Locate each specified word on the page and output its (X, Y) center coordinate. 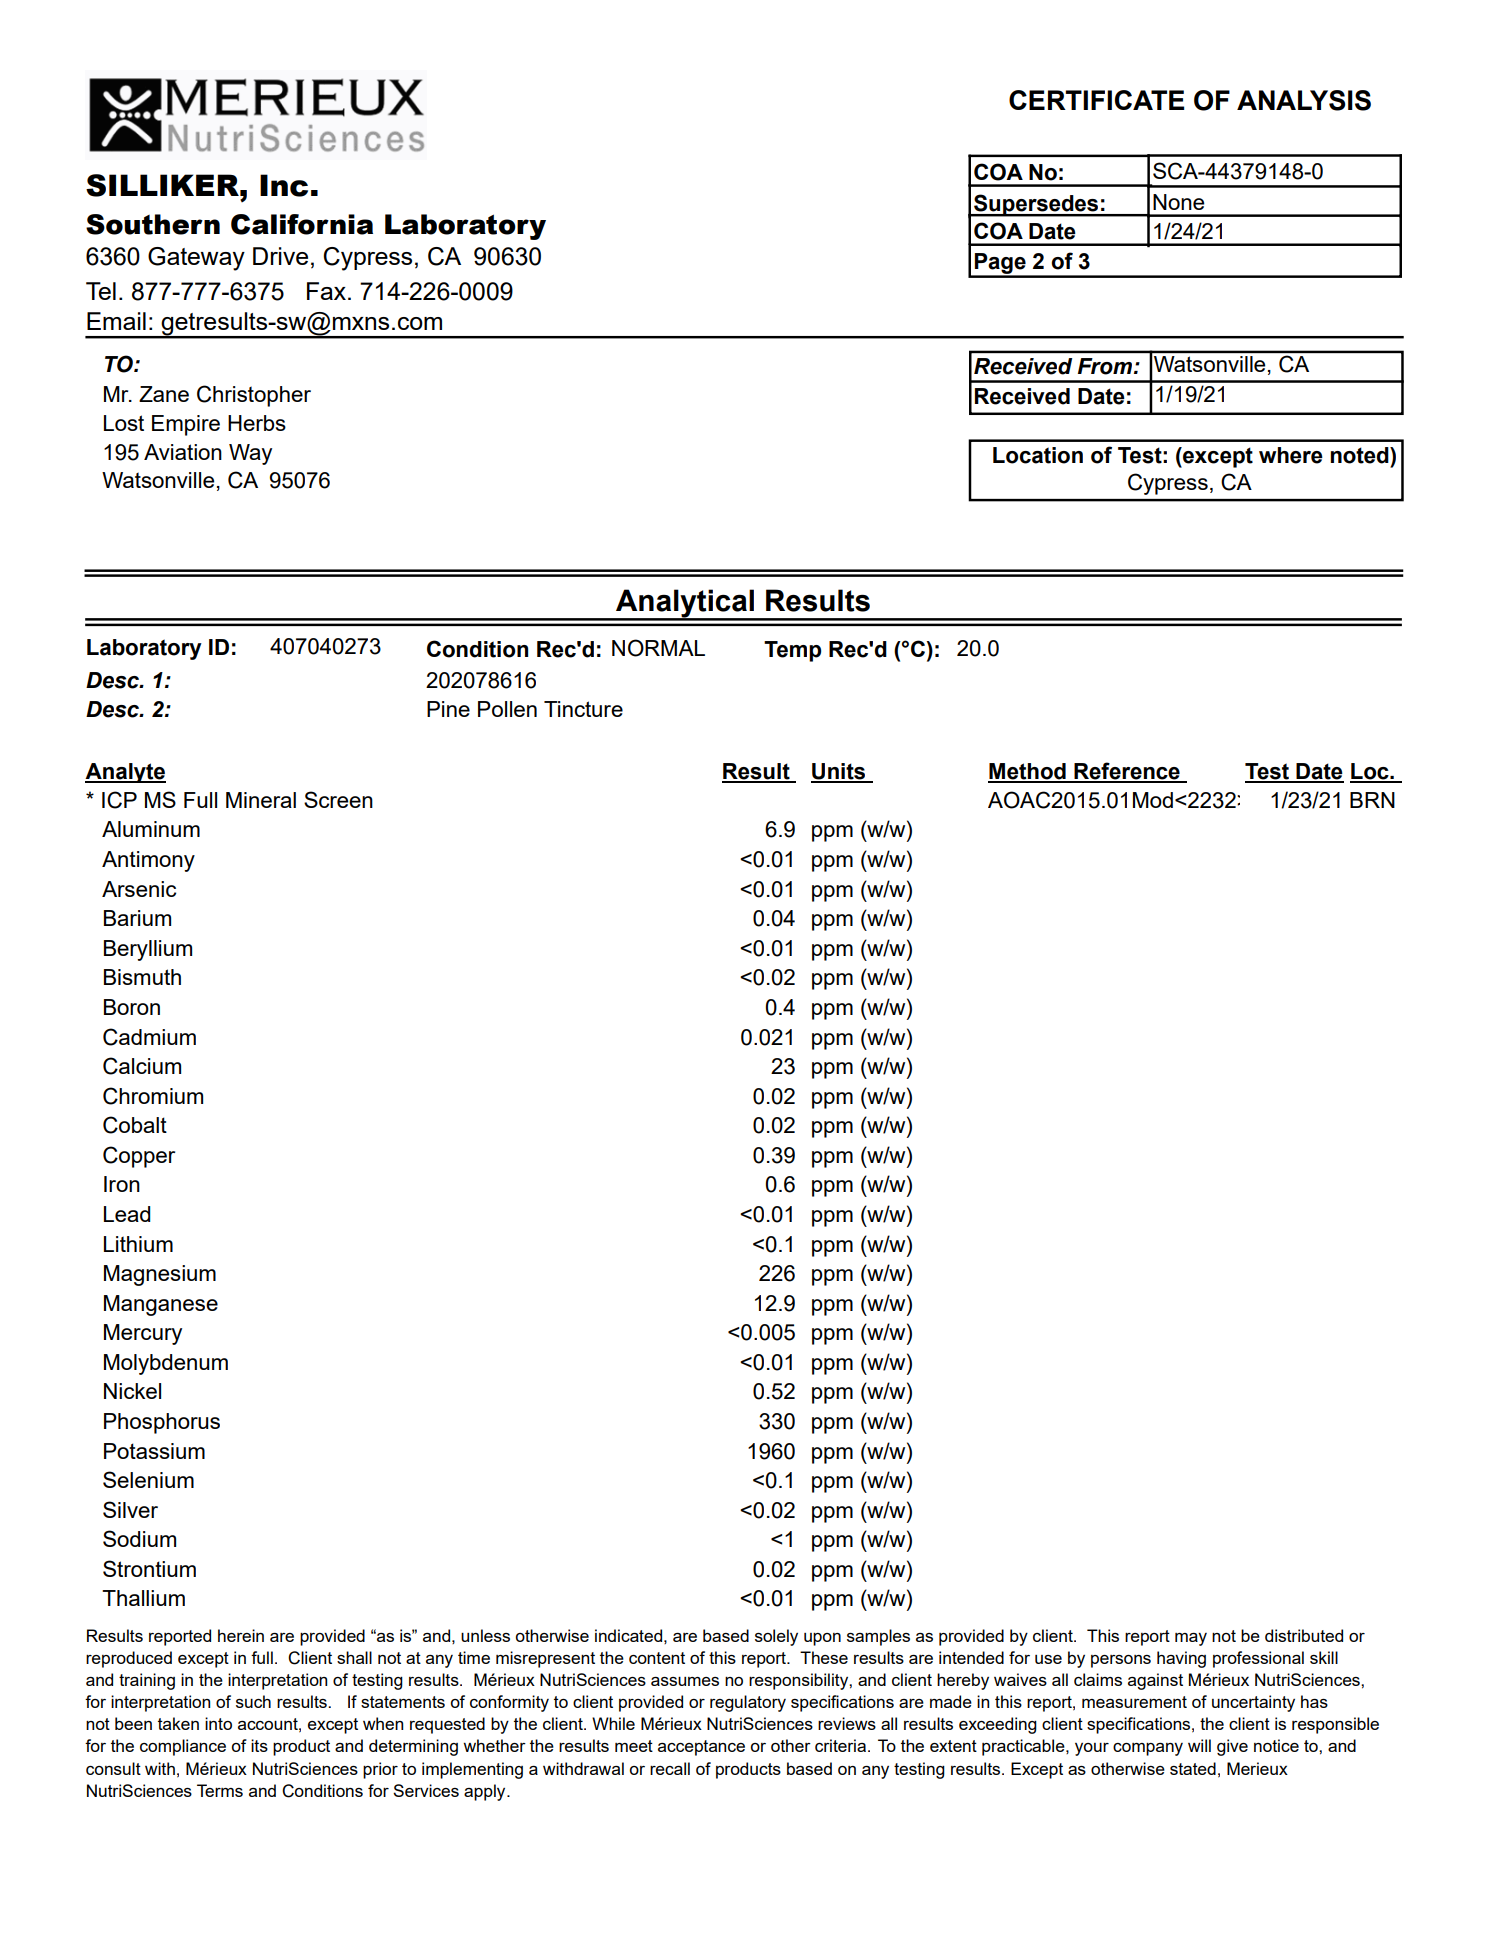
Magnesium (160, 1275)
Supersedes (1036, 205)
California (302, 224)
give (1232, 1747)
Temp (792, 651)
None (1178, 202)
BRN (1372, 800)
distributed (1304, 1635)
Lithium (138, 1244)
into (218, 1723)
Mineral (261, 800)
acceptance (701, 1748)
